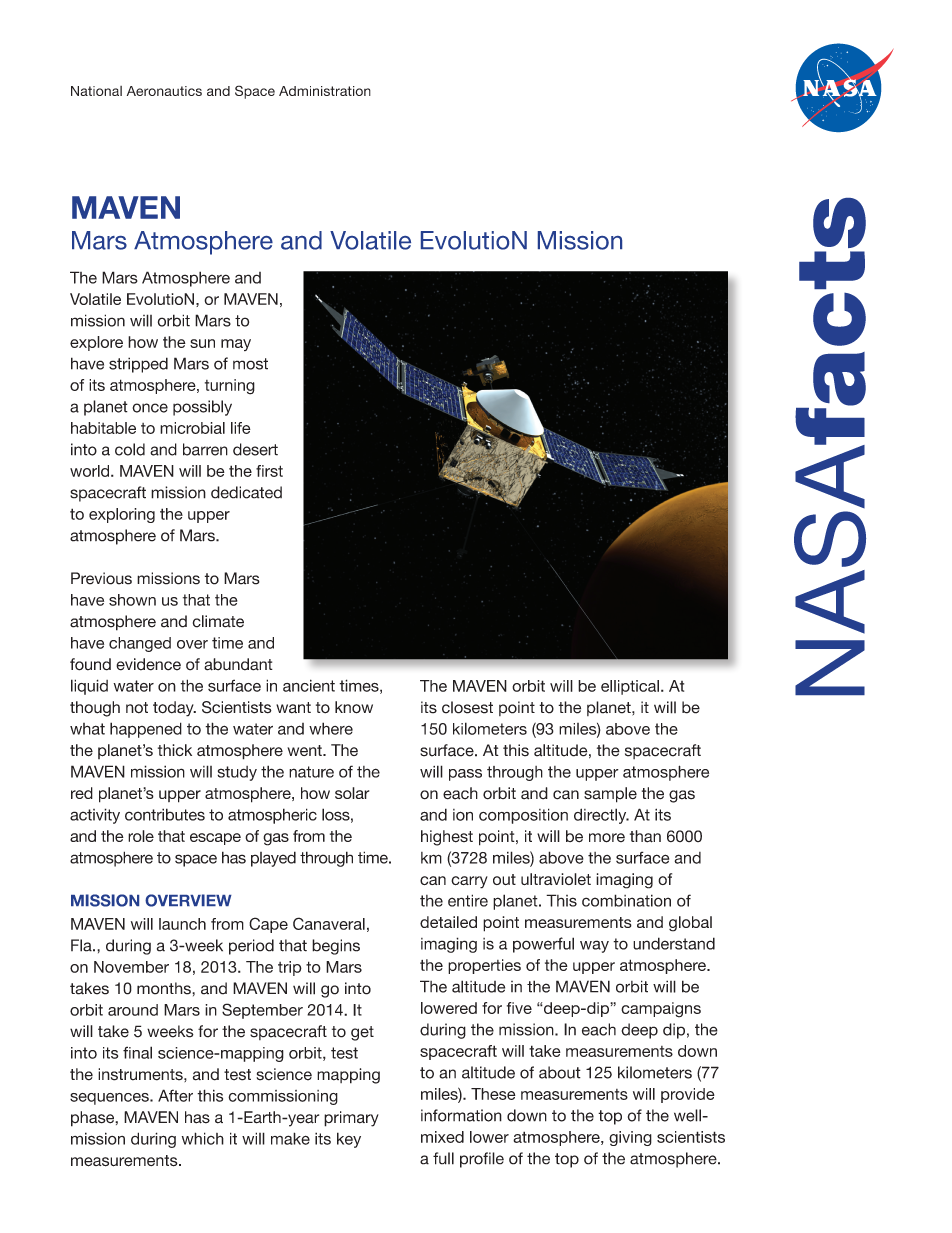 This page has height=1233, width=952. What do you see at coordinates (336, 947) in the page?
I see `begins` at bounding box center [336, 947].
